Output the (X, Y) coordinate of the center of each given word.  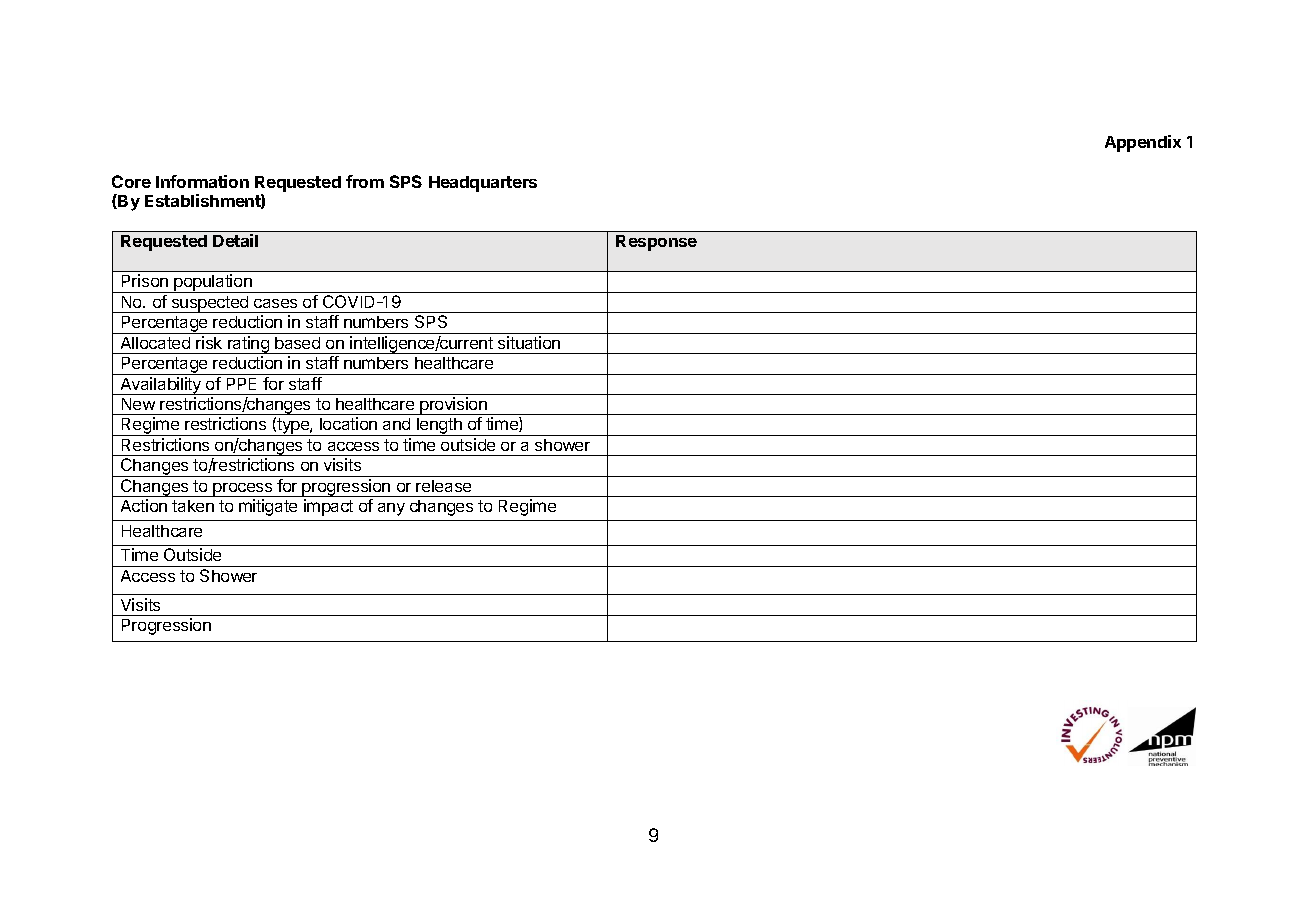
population (213, 283)
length (439, 427)
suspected (210, 304)
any (391, 509)
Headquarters (483, 184)
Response (656, 243)
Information (202, 181)
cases (275, 303)
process (243, 490)
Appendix (1143, 143)
